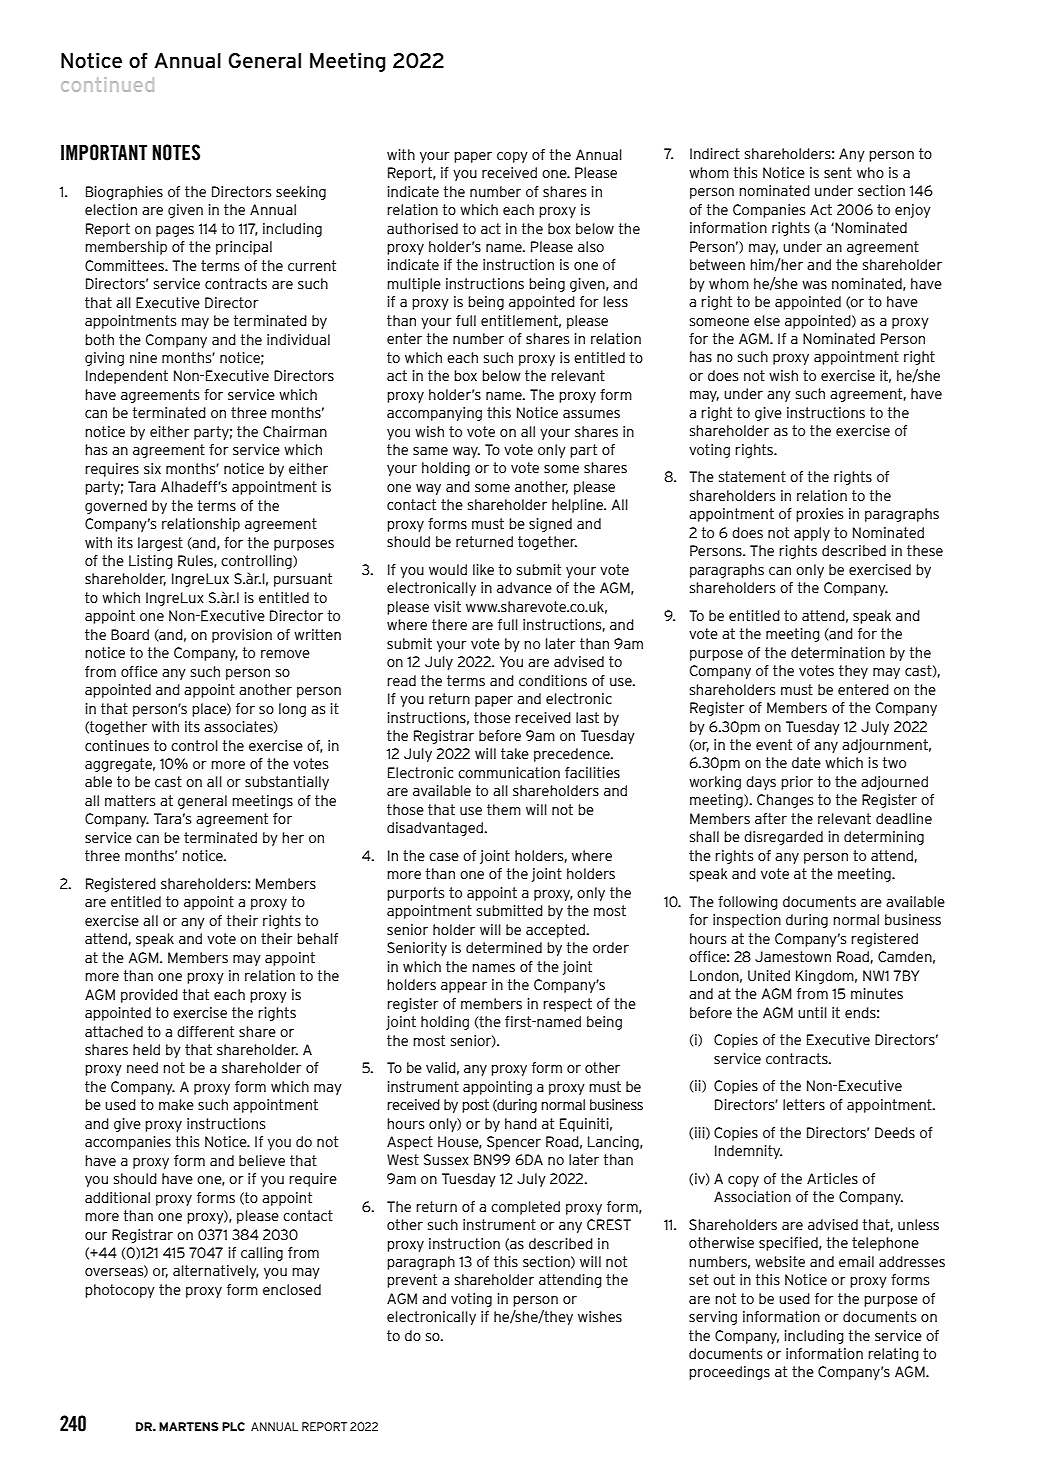  Describe the element at coordinates (713, 1318) in the page. I see `serving` at that location.
